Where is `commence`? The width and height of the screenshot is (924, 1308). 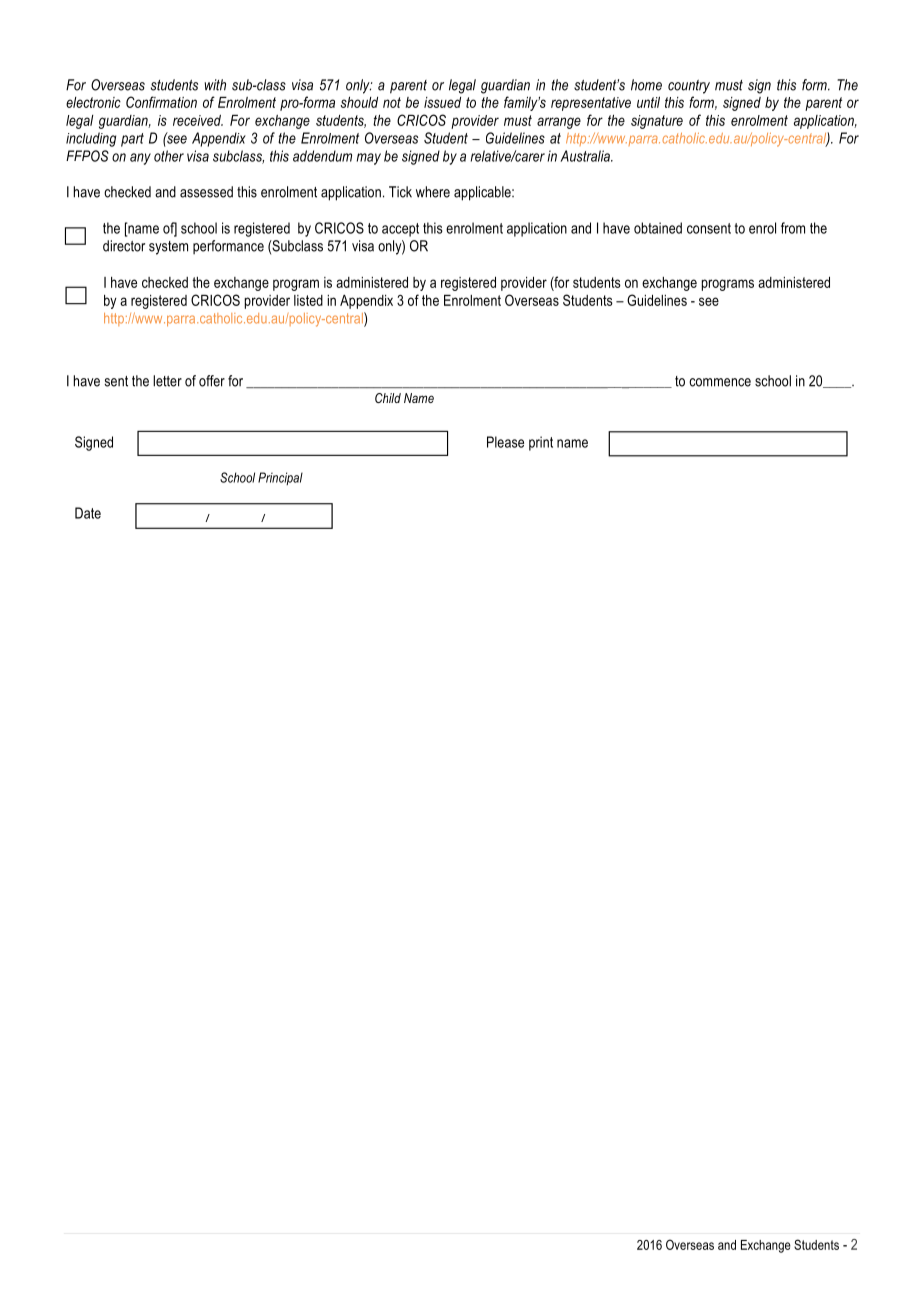
commence is located at coordinates (720, 382).
